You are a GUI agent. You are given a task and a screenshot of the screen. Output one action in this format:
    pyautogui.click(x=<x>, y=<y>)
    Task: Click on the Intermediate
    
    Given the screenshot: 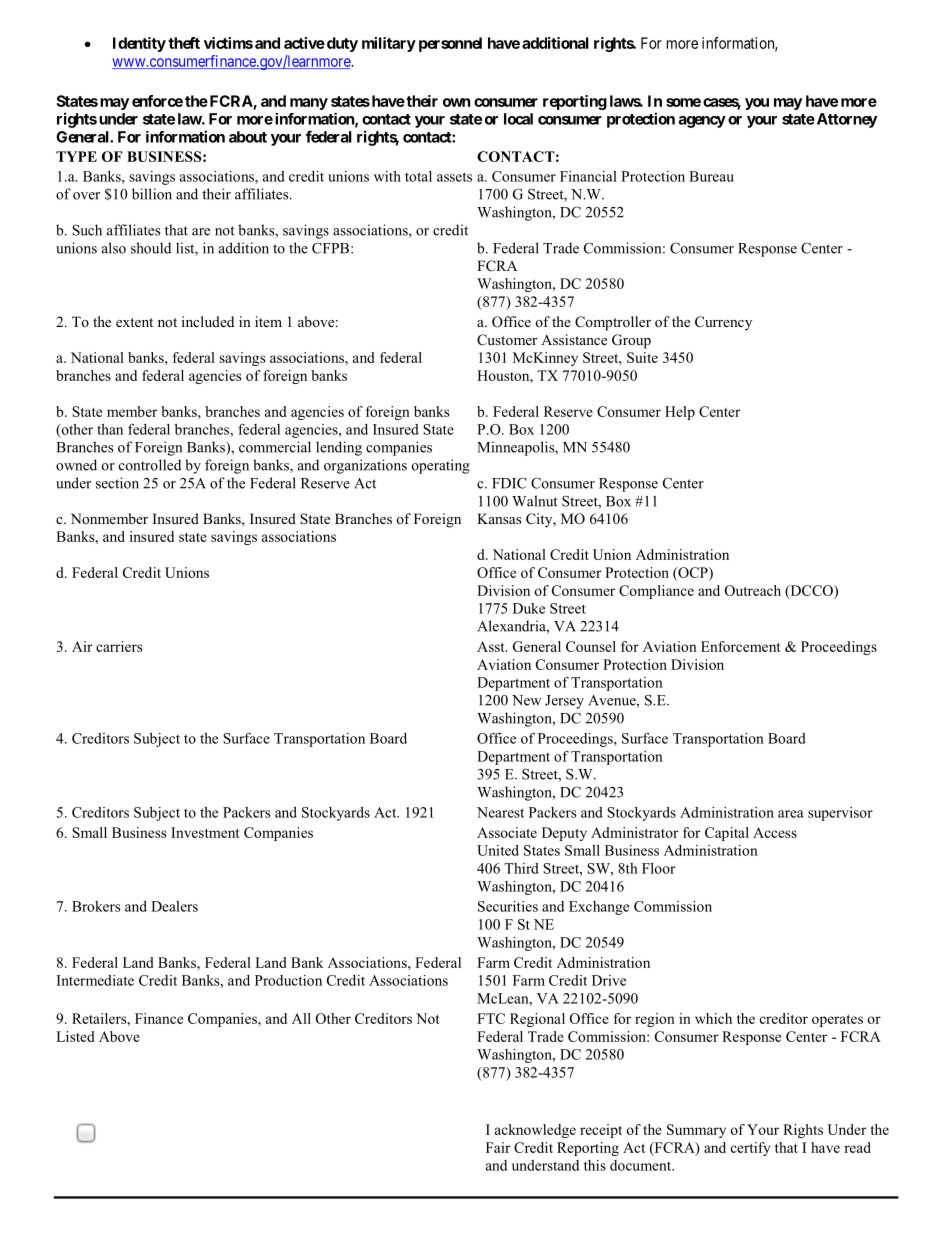 What is the action you would take?
    pyautogui.click(x=95, y=980)
